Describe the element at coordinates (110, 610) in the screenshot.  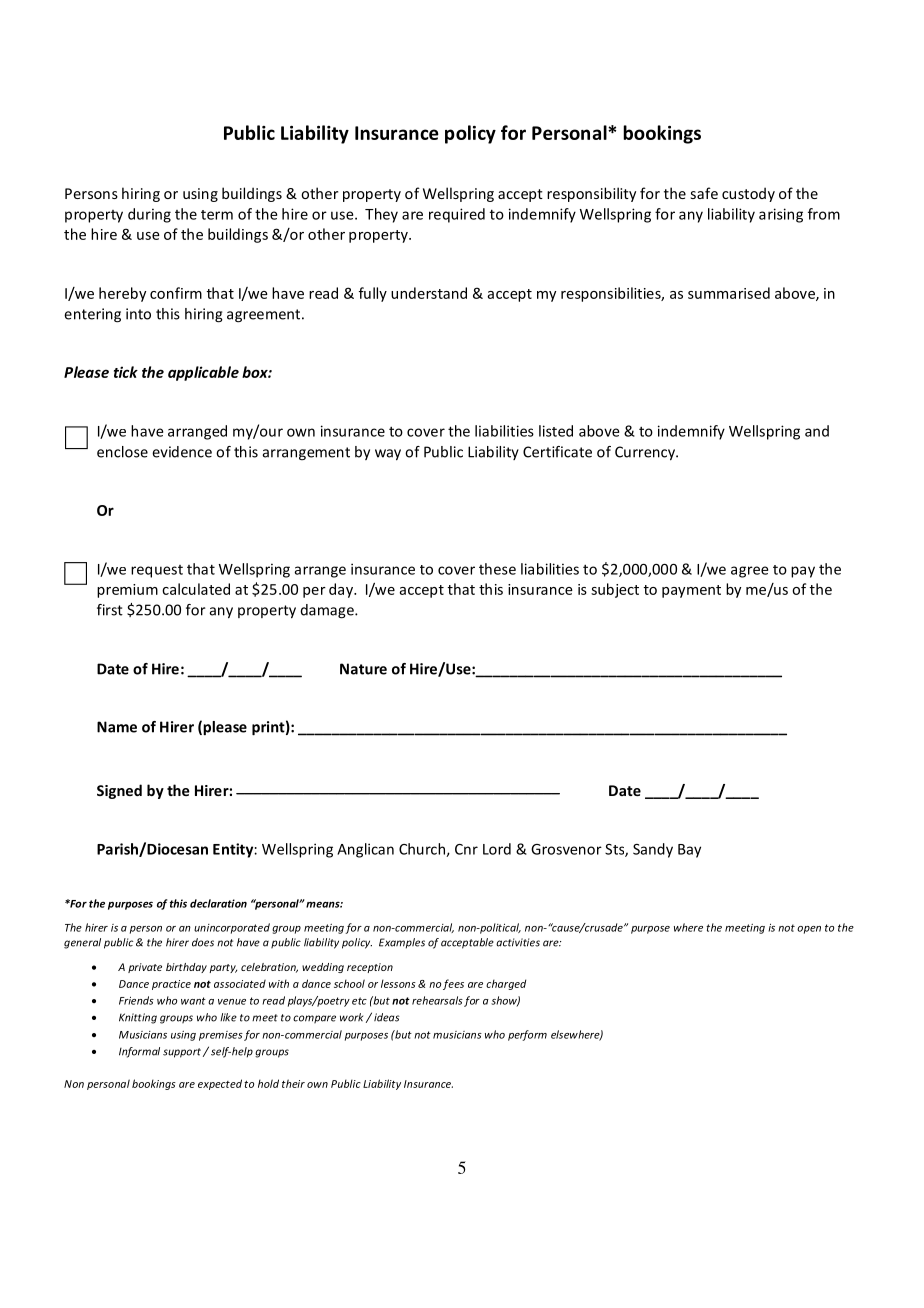
I see `first` at that location.
